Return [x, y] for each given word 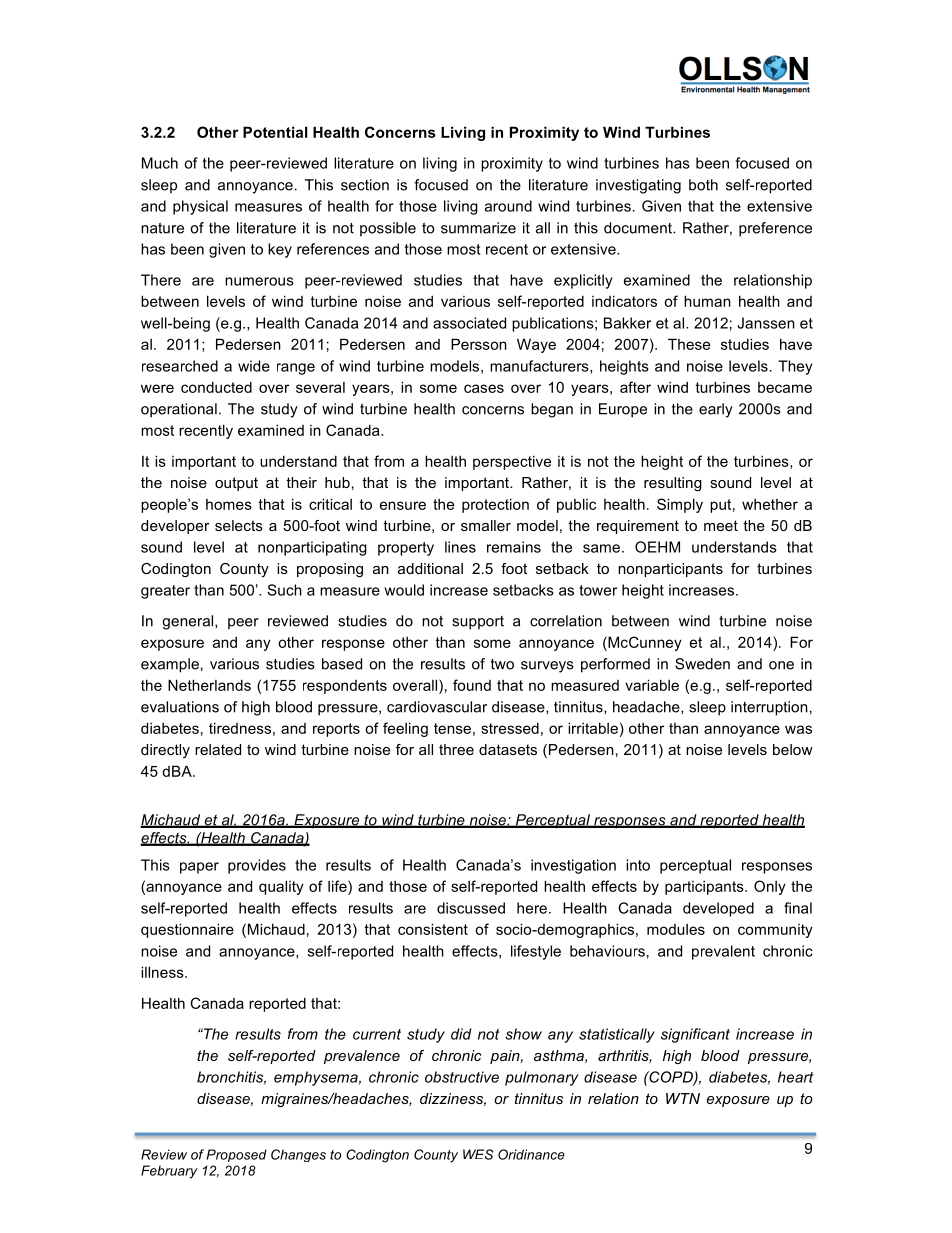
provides [257, 866]
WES [478, 1154]
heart [795, 1077]
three [456, 749]
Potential [275, 132]
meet [721, 525]
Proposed [236, 1155]
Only [770, 887]
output [236, 484]
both [703, 185]
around [508, 206]
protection [495, 505]
